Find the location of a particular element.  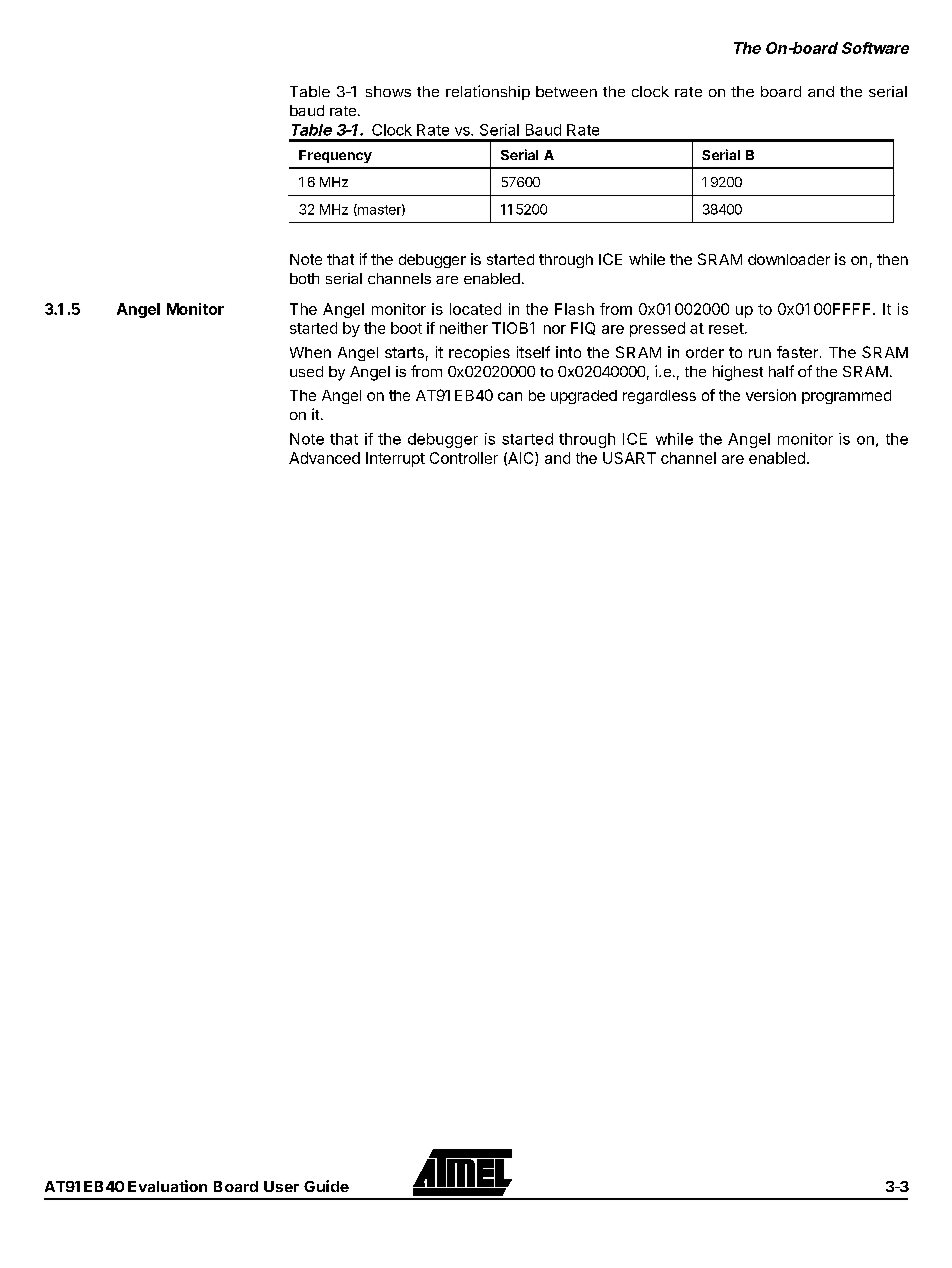

can is located at coordinates (510, 396).
